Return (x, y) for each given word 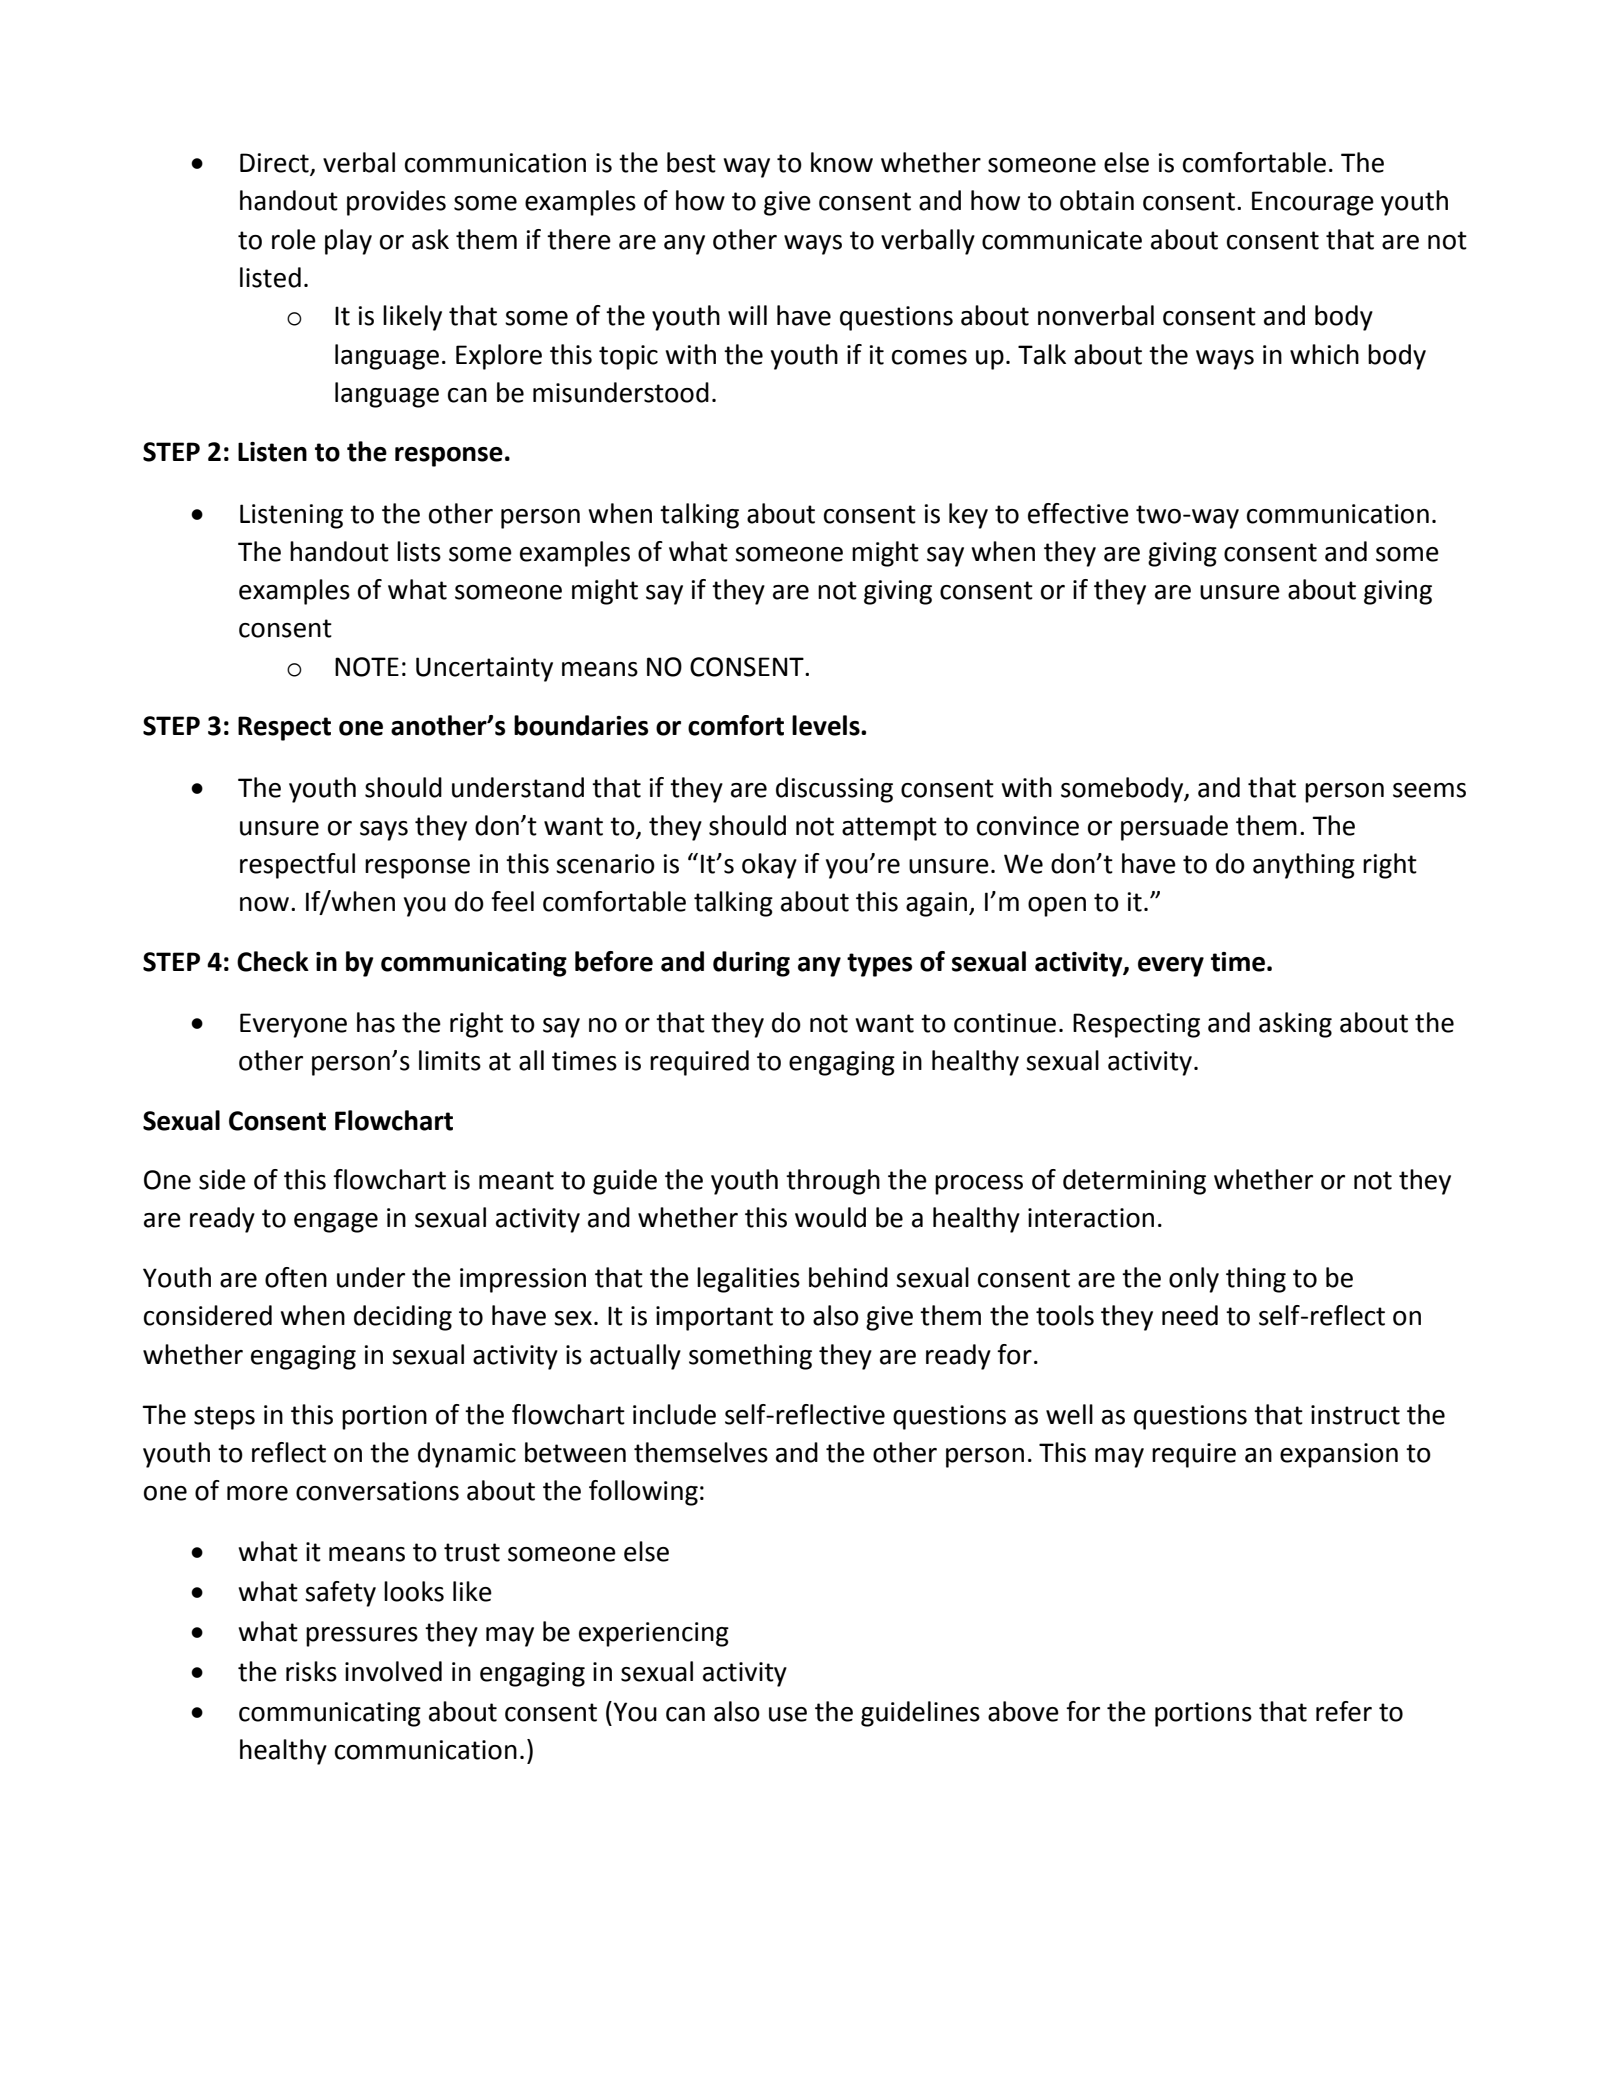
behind (848, 1277)
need (1190, 1315)
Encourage (1313, 203)
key (968, 516)
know (842, 162)
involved (393, 1671)
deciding (403, 1318)
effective (1078, 513)
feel (512, 901)
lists (419, 551)
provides (396, 203)
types (879, 965)
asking (1295, 1025)
